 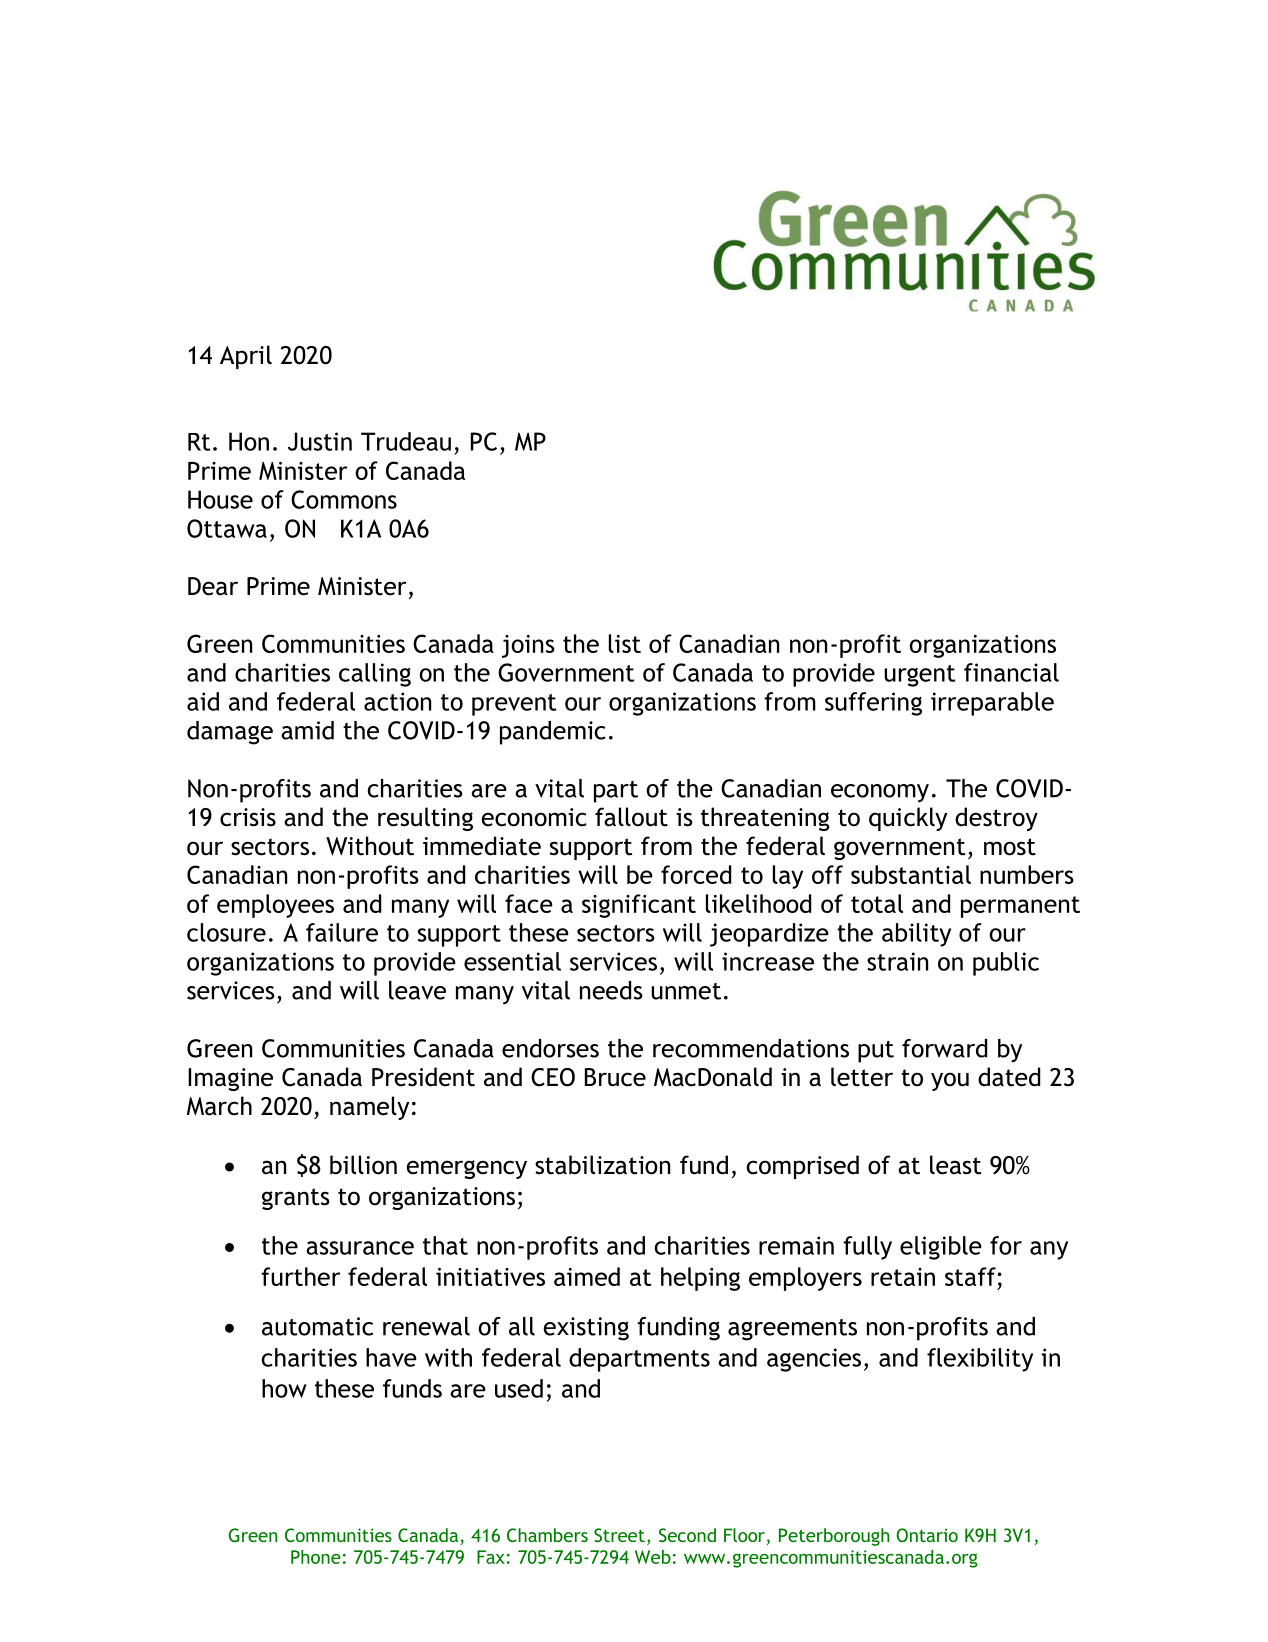 I want to click on stabilization, so click(x=602, y=1165).
